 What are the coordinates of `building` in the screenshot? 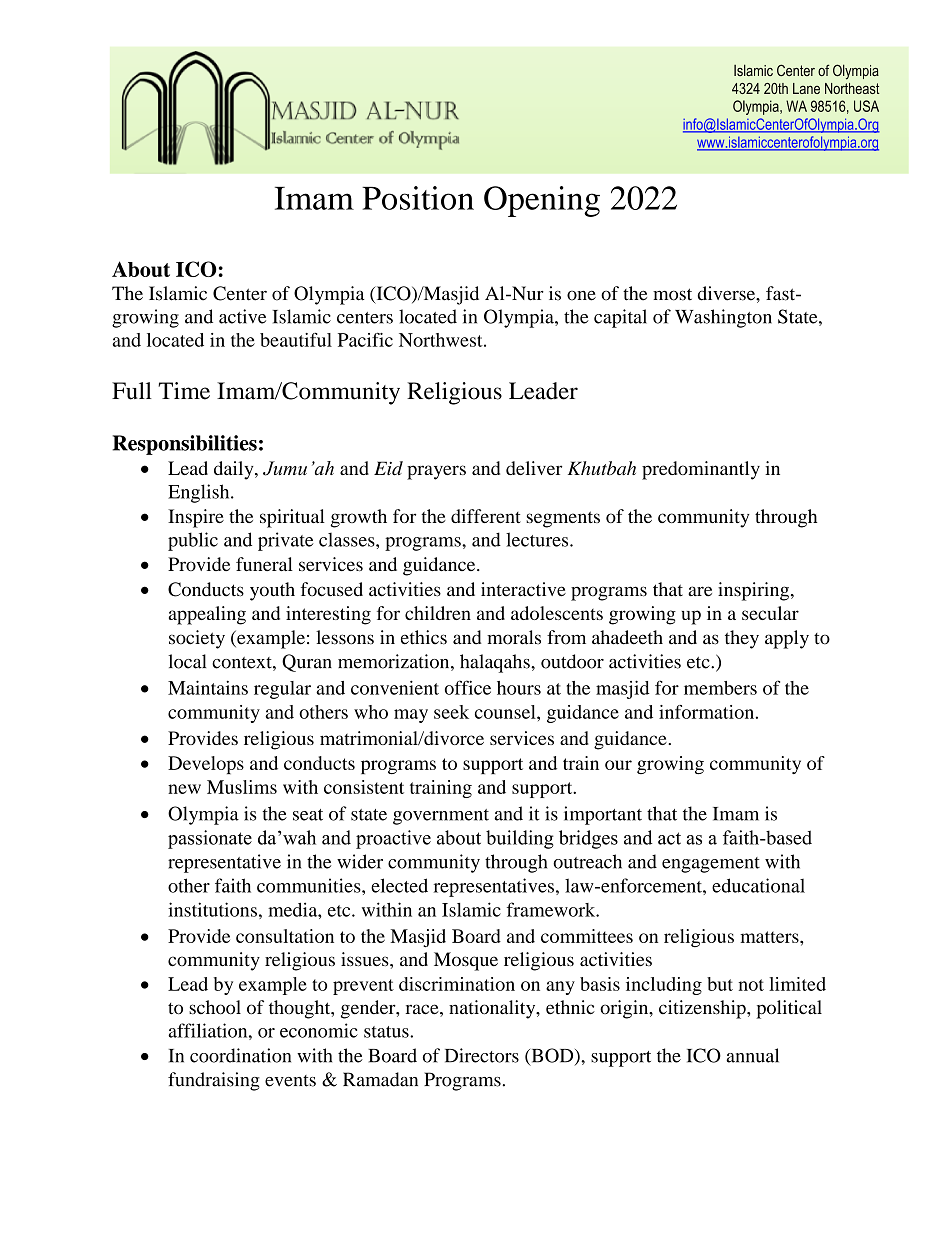 It's located at (520, 839).
